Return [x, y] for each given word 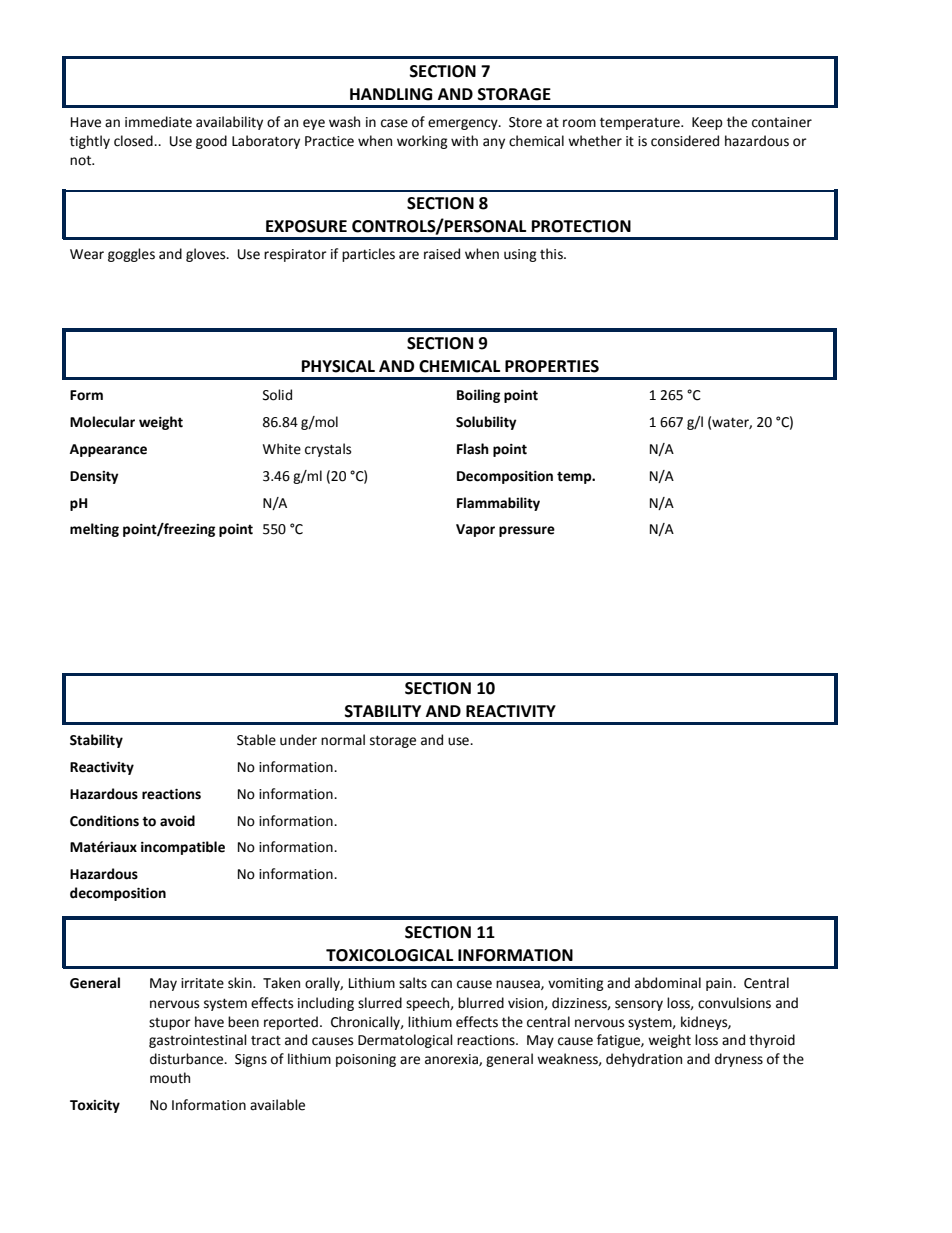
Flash [473, 449]
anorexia [452, 1060]
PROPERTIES [552, 366]
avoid [177, 821]
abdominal [668, 983]
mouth [170, 1078]
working [422, 142]
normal [343, 740]
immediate [158, 122]
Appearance [108, 450]
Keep [707, 123]
